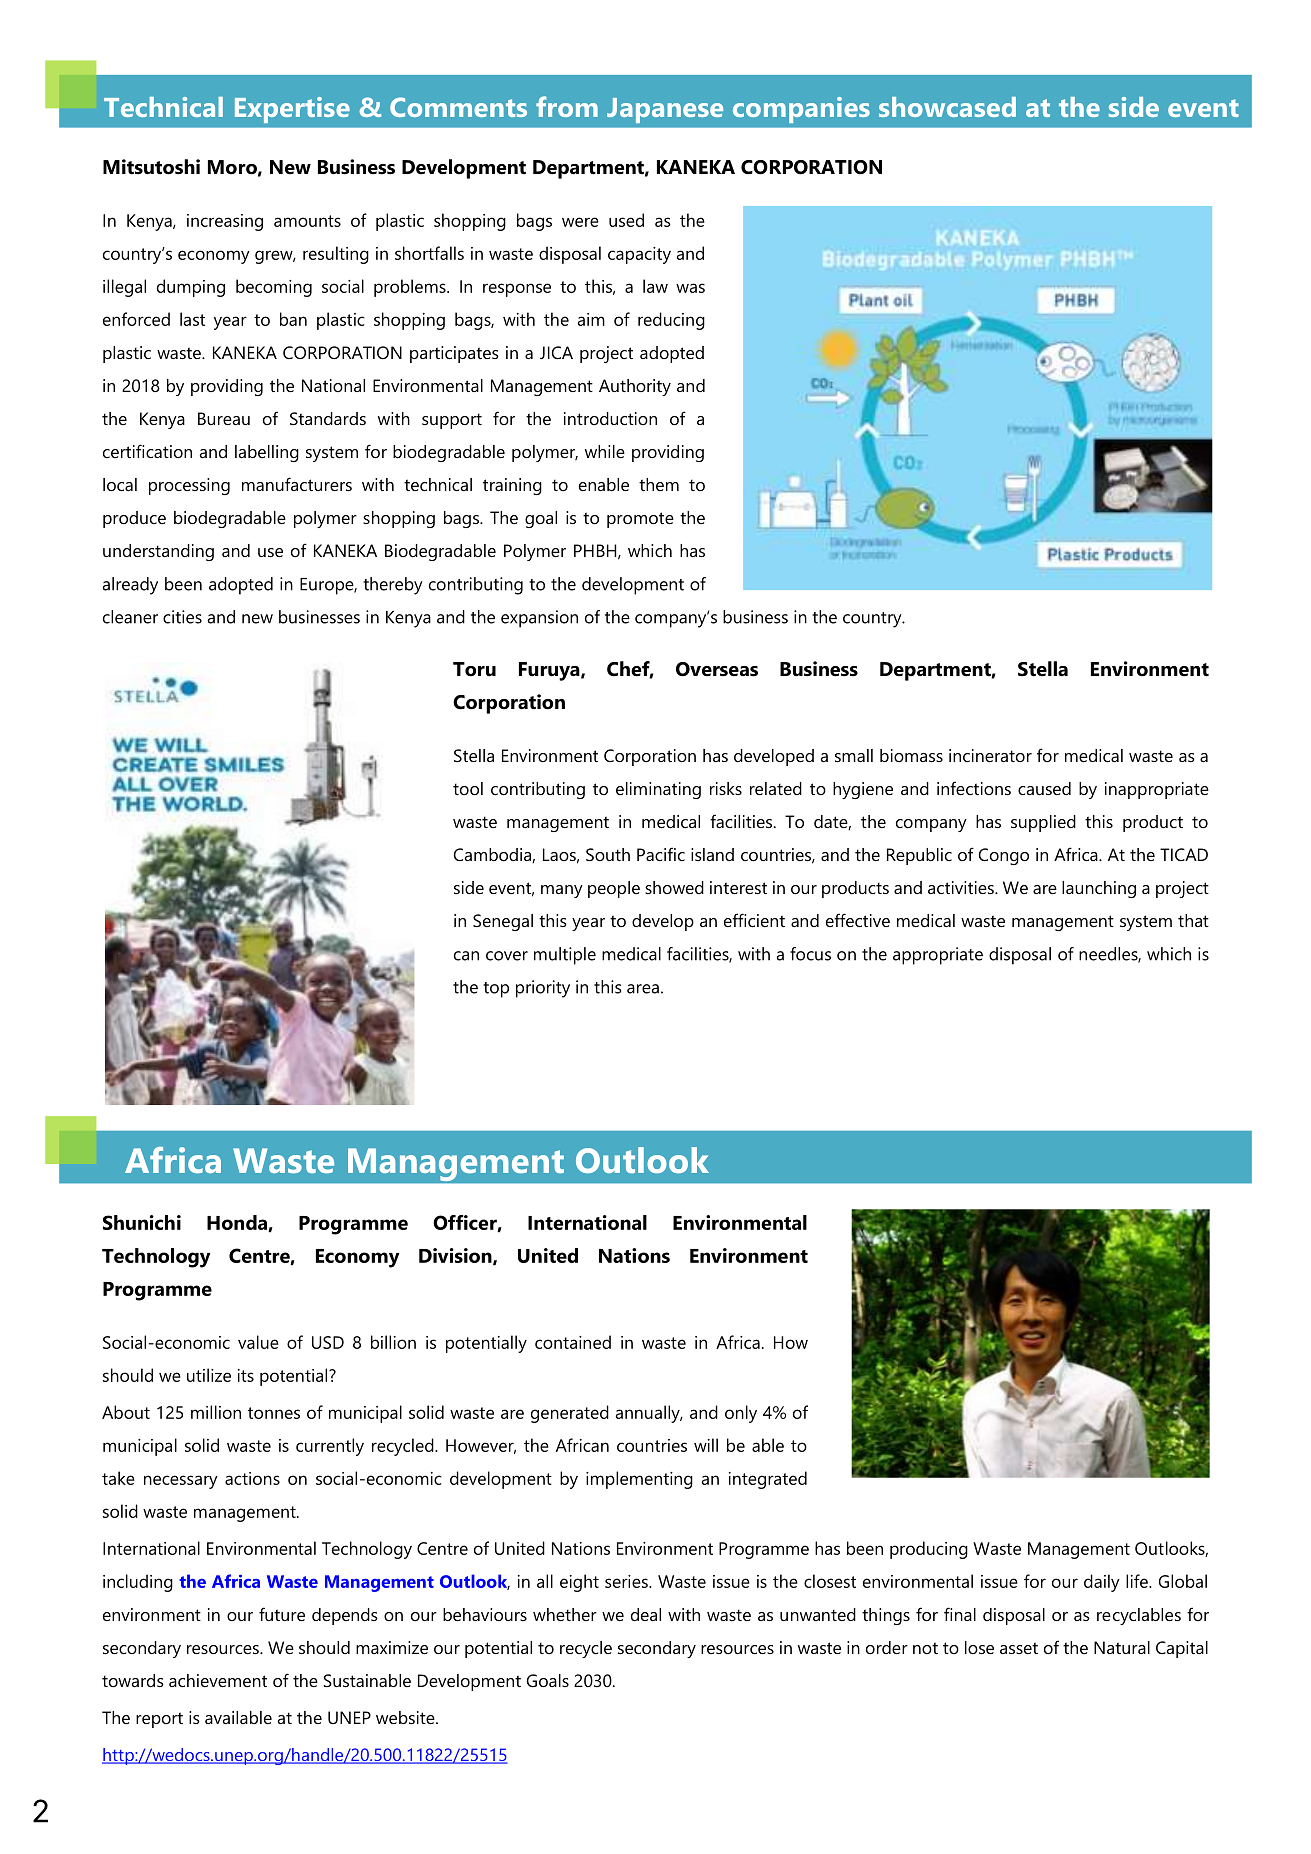 This page has width=1311, height=1854. I want to click on Expertise, so click(292, 110).
